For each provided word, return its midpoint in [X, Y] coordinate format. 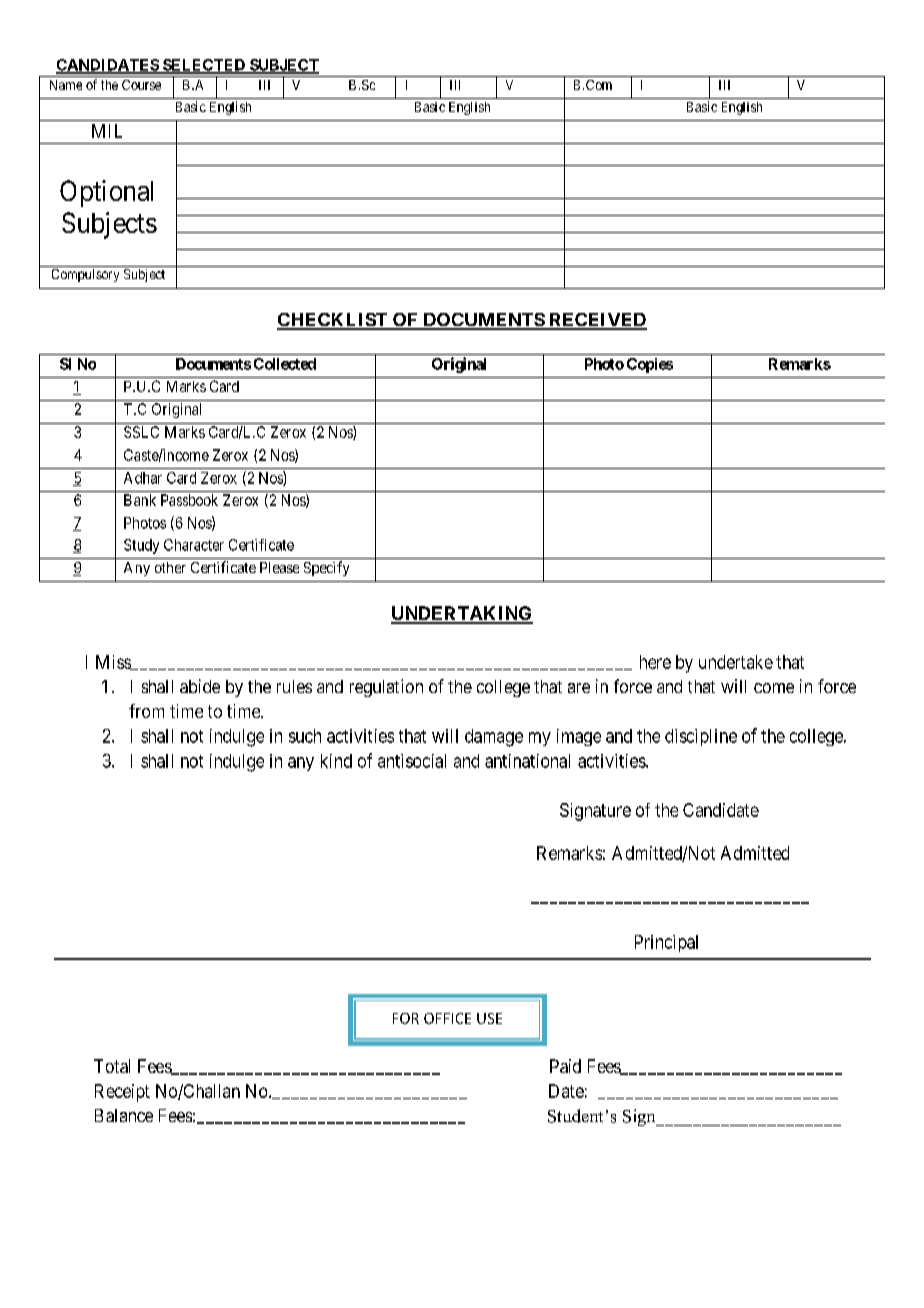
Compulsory [85, 275]
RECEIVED [597, 321]
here [655, 662]
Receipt [122, 1093]
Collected [285, 364]
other [170, 567]
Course [141, 85]
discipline [701, 737]
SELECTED [204, 66]
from [146, 711]
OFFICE [447, 1018]
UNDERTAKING [462, 614]
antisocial [412, 761]
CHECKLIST [333, 321]
